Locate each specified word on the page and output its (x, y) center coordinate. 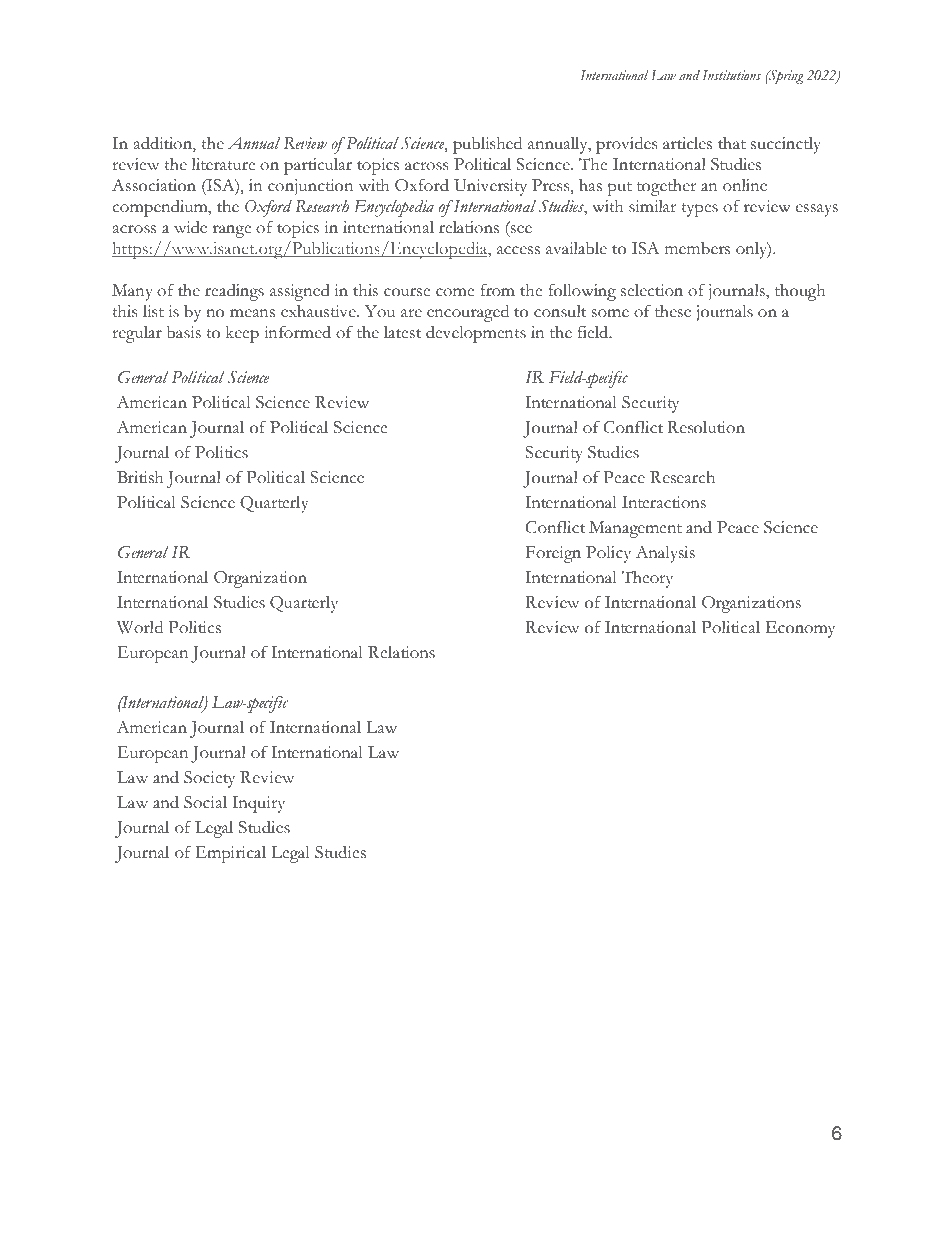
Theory (647, 579)
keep (242, 334)
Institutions (732, 75)
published (487, 145)
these (673, 311)
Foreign (553, 554)
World (140, 627)
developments (476, 334)
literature (223, 164)
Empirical (230, 854)
